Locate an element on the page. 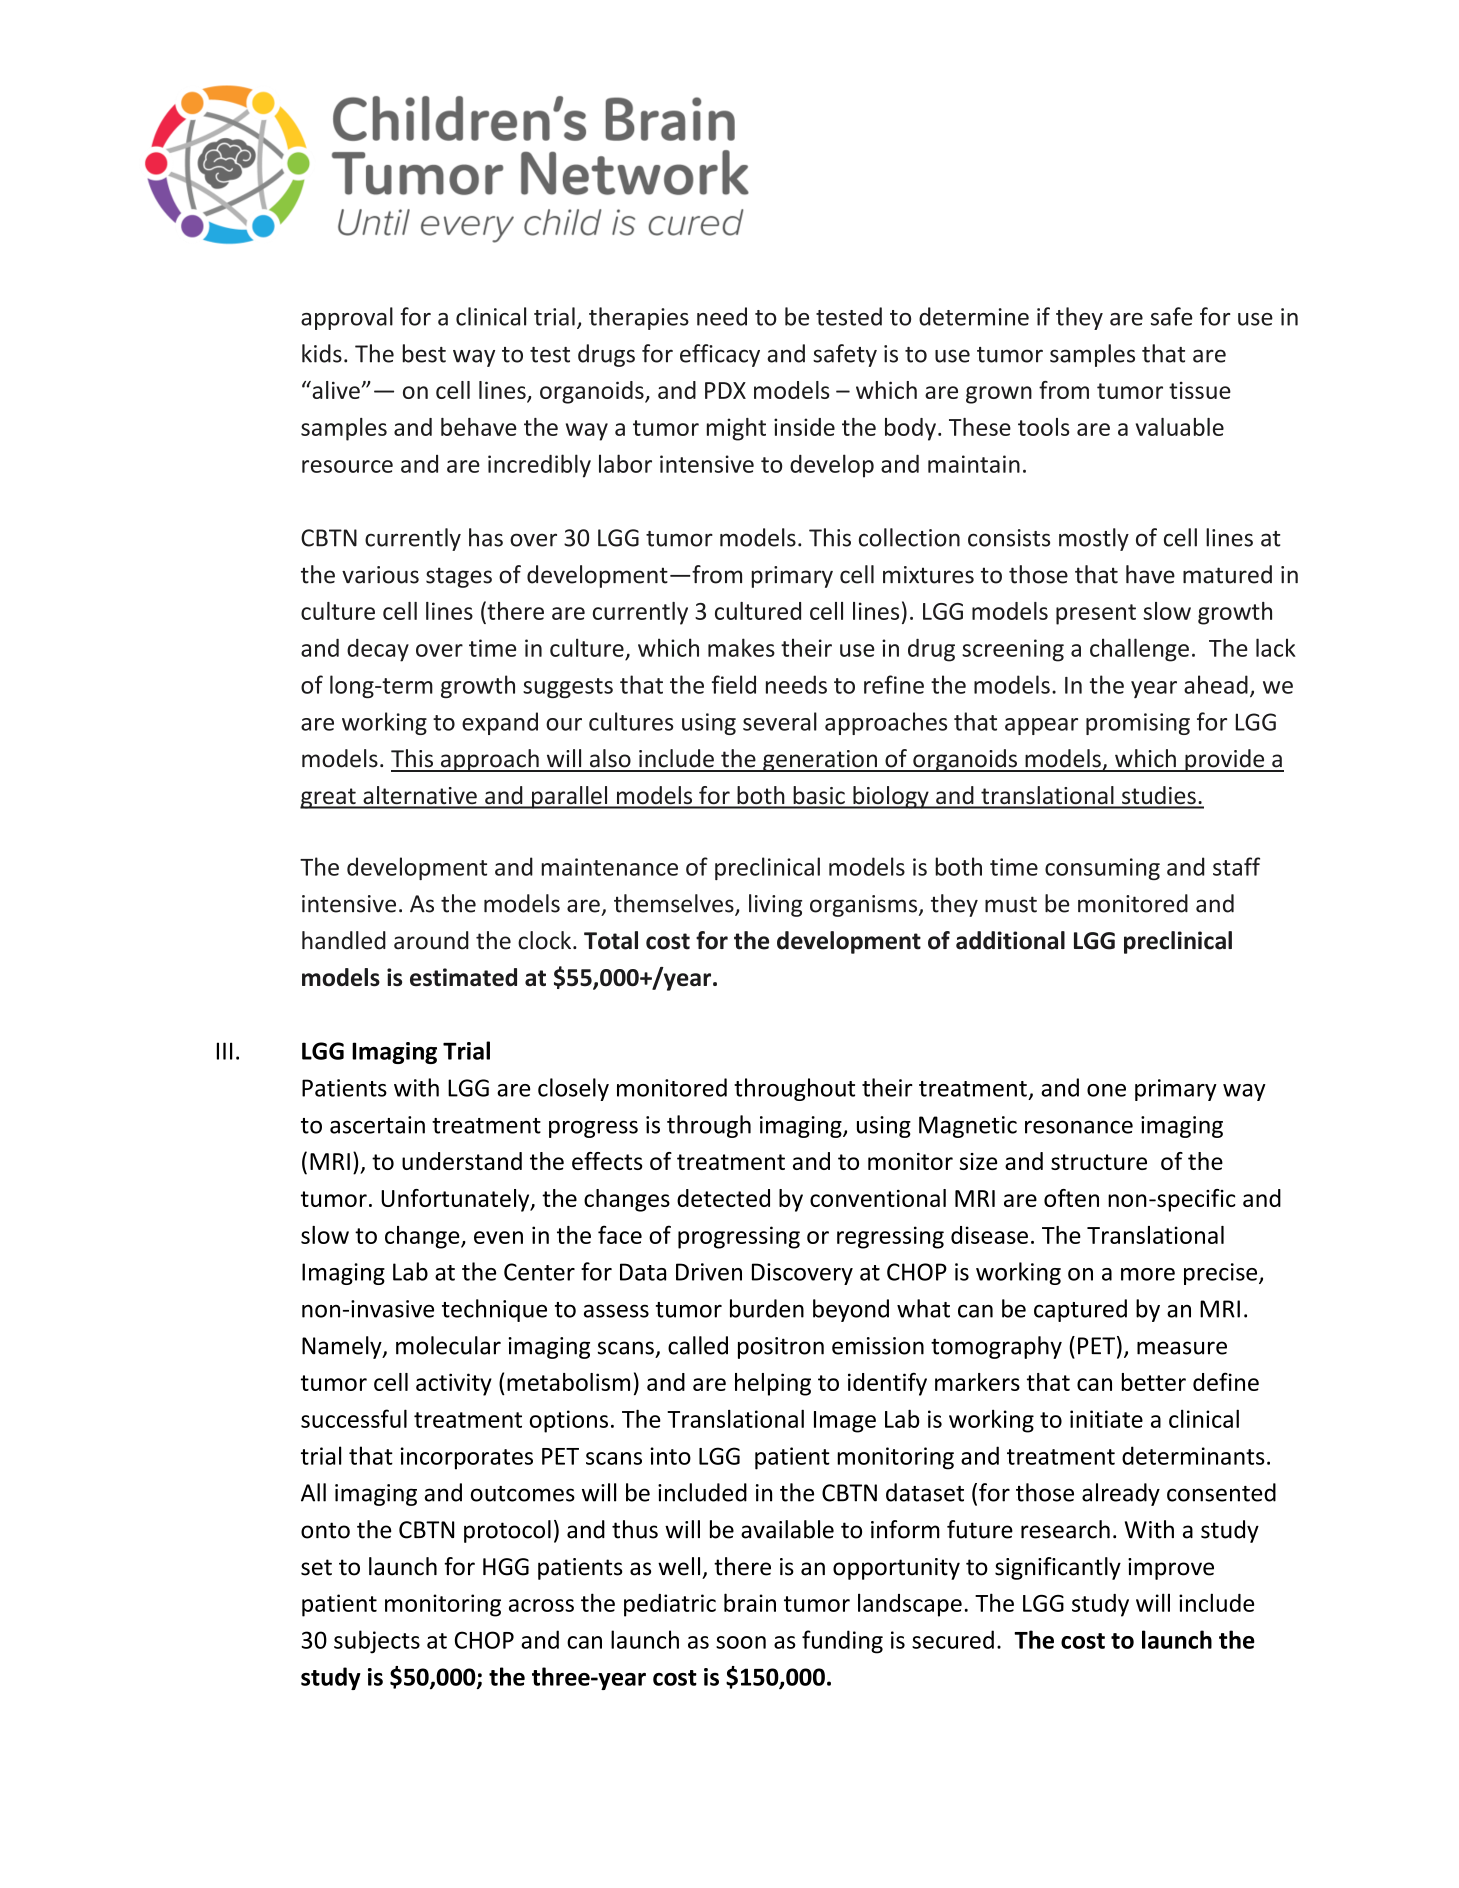 This page has height=1888, width=1459. subjects is located at coordinates (377, 1642).
